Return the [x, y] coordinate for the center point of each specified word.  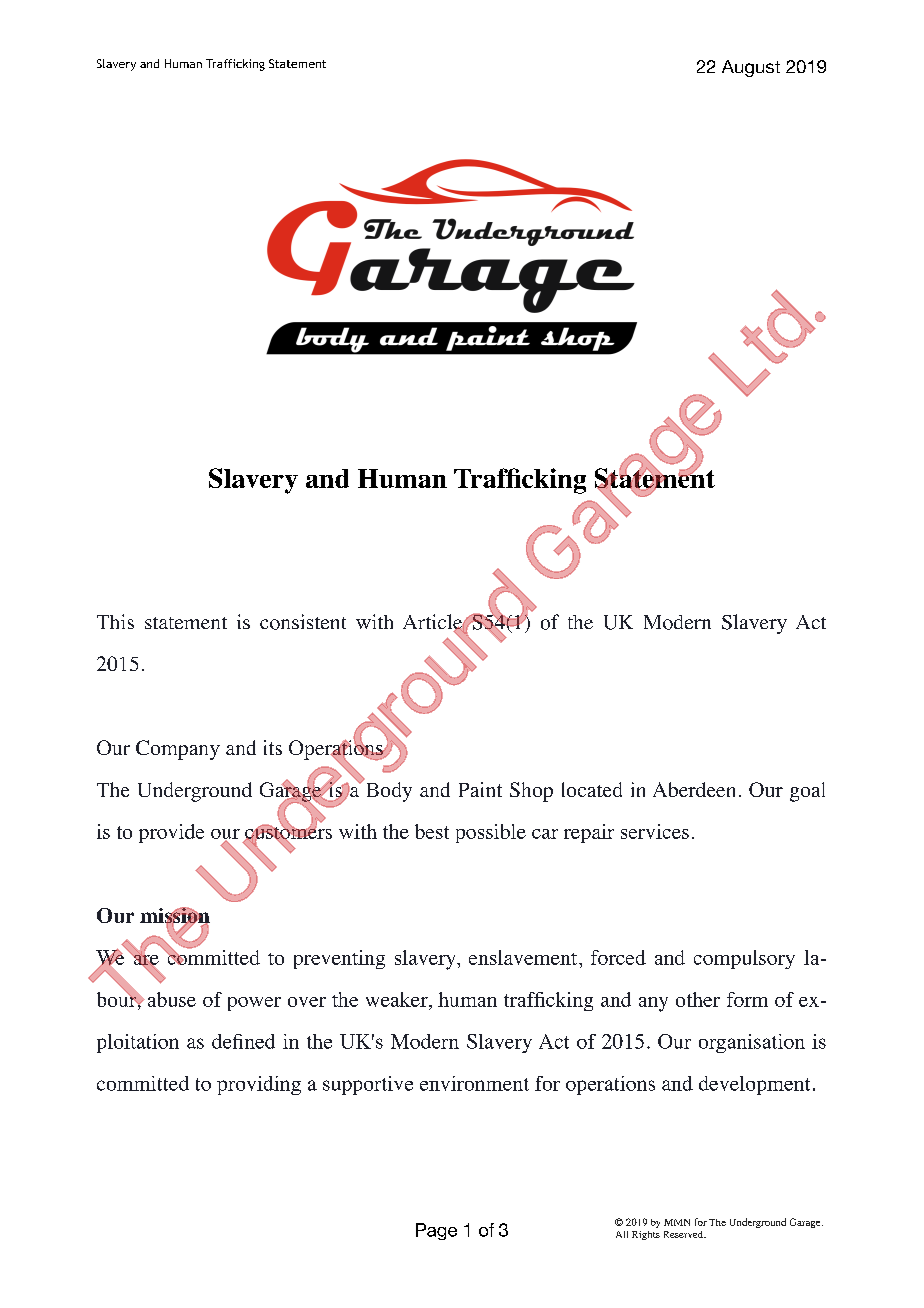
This [115, 621]
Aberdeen [694, 789]
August [751, 68]
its [273, 747]
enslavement [524, 957]
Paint [480, 789]
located [592, 789]
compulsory [744, 959]
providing [259, 1085]
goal [807, 792]
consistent [303, 622]
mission [175, 916]
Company [178, 750]
